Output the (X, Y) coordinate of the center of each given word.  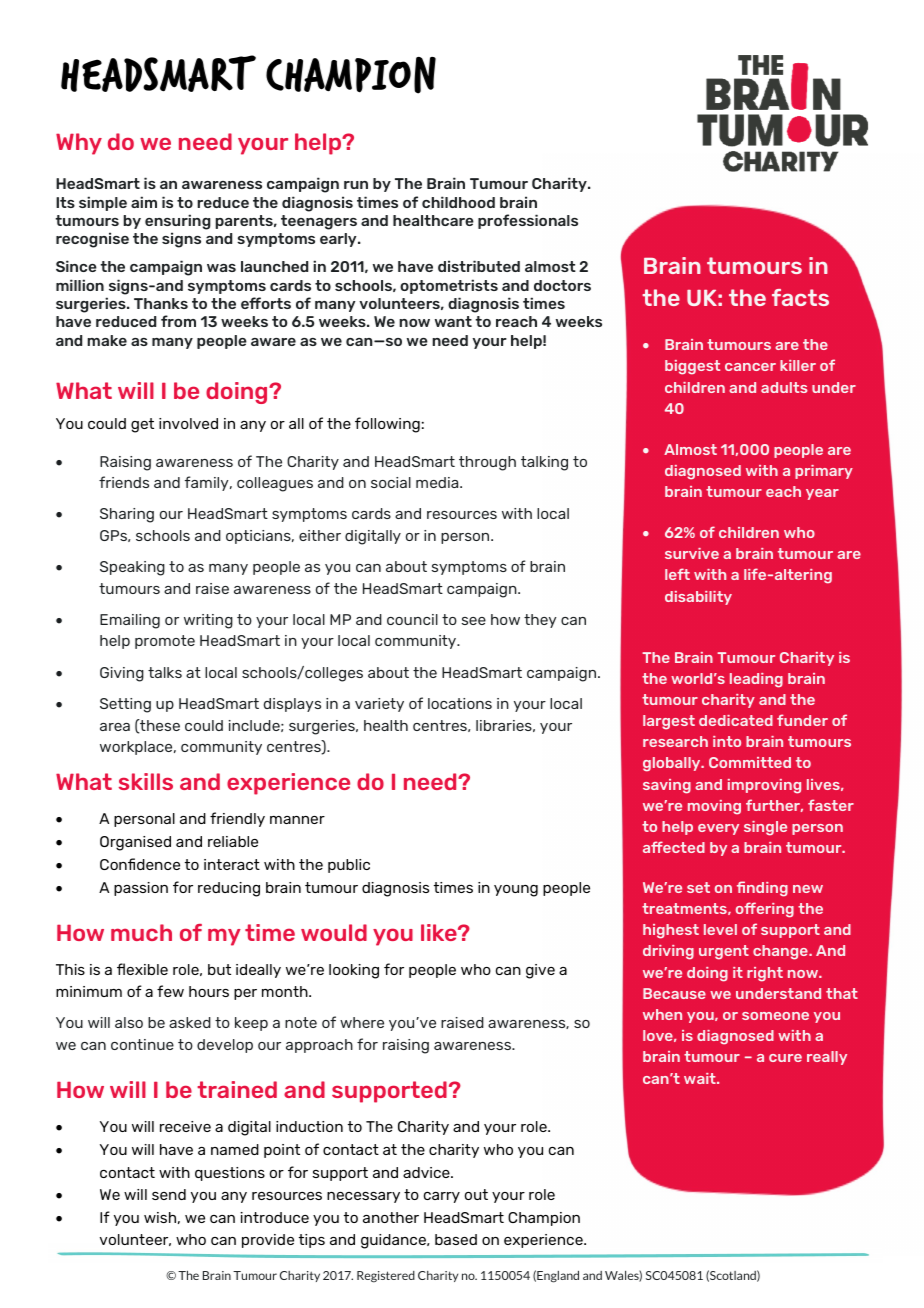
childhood (458, 202)
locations (460, 703)
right (765, 974)
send (169, 1194)
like (440, 932)
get (142, 425)
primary (824, 472)
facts (800, 297)
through (487, 463)
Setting (125, 705)
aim (144, 202)
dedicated (736, 720)
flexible (142, 969)
